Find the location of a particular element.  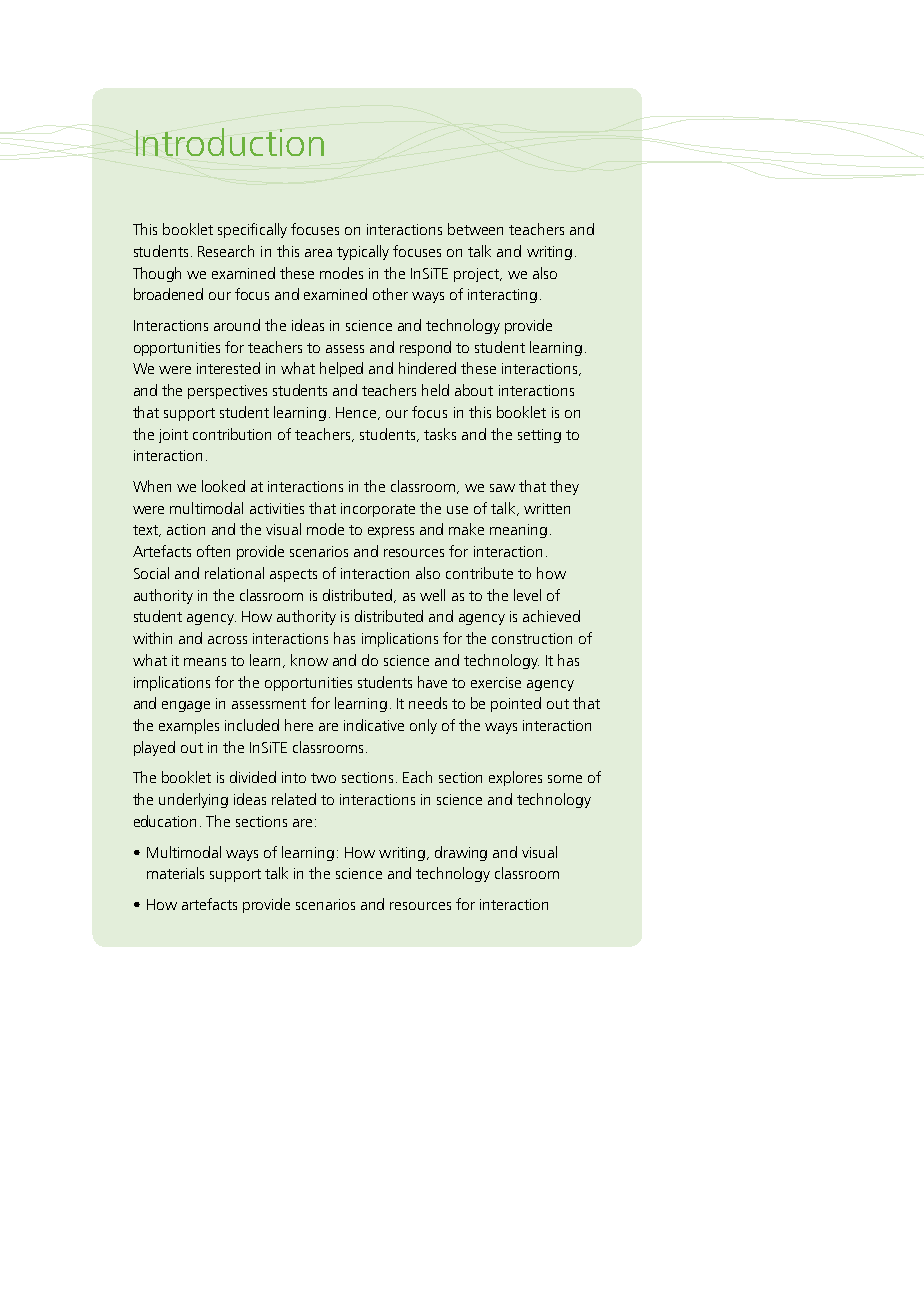

helped is located at coordinates (341, 369).
